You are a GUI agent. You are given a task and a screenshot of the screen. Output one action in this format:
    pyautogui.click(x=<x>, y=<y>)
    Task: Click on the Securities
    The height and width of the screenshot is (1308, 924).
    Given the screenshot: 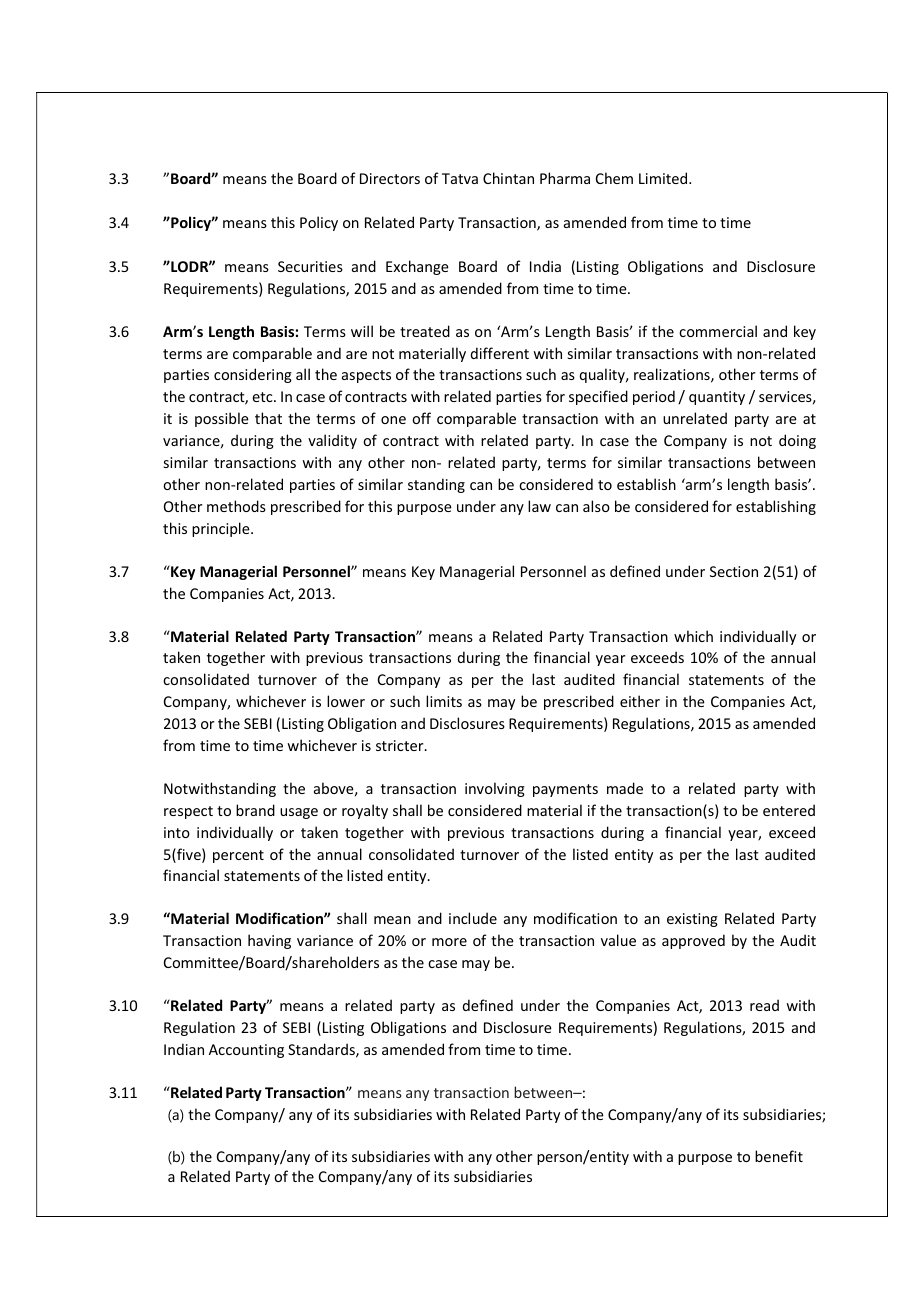 What is the action you would take?
    pyautogui.click(x=310, y=266)
